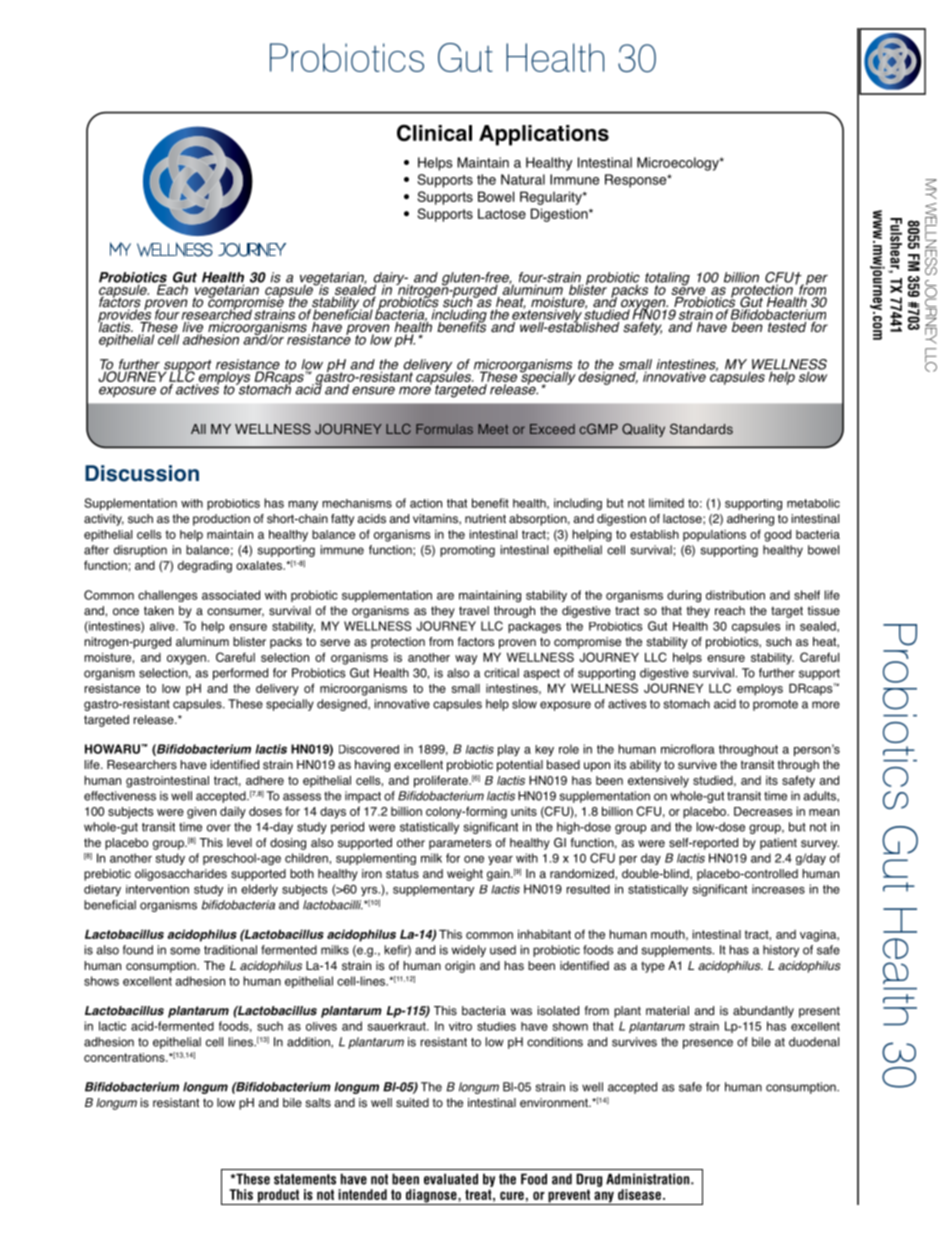 The image size is (952, 1233). Describe the element at coordinates (523, 179) in the image. I see `Natural` at that location.
